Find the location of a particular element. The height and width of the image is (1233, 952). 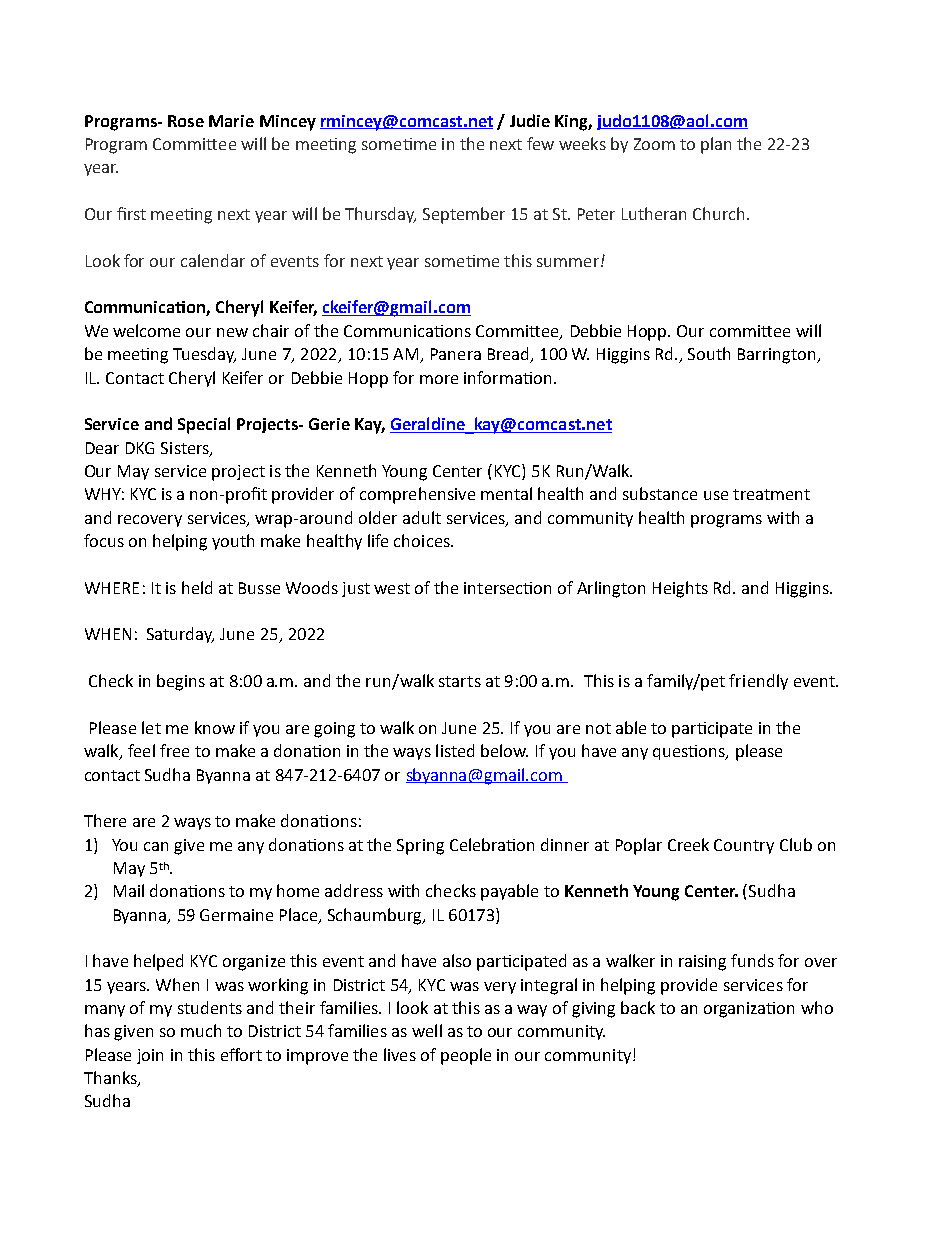

plan is located at coordinates (716, 145).
